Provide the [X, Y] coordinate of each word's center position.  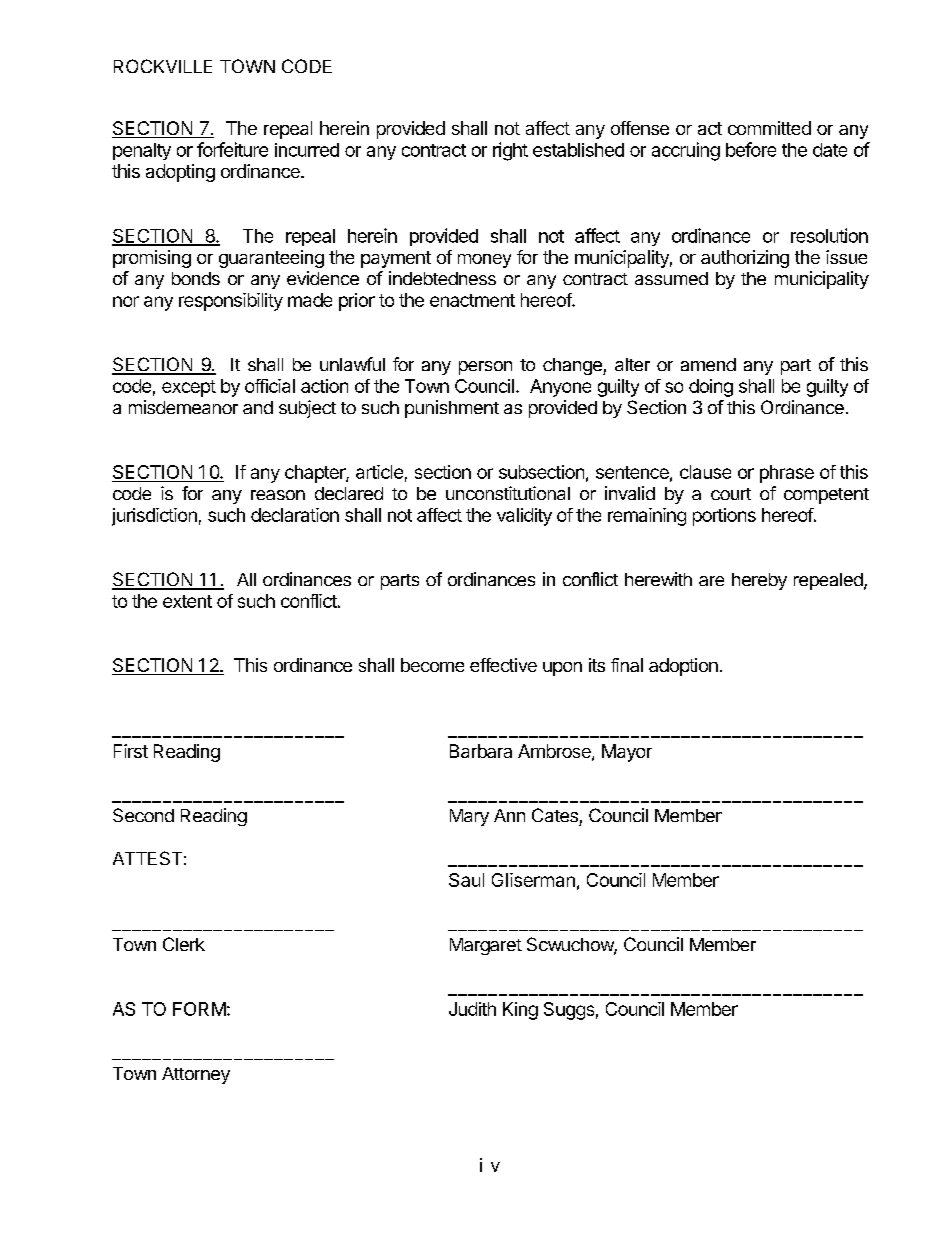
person [485, 368]
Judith [472, 1009]
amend [708, 364]
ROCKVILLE [163, 66]
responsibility [231, 302]
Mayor [627, 753]
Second [143, 815]
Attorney [196, 1075]
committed [769, 128]
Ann [509, 815]
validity [524, 517]
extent [187, 601]
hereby [759, 581]
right [510, 151]
